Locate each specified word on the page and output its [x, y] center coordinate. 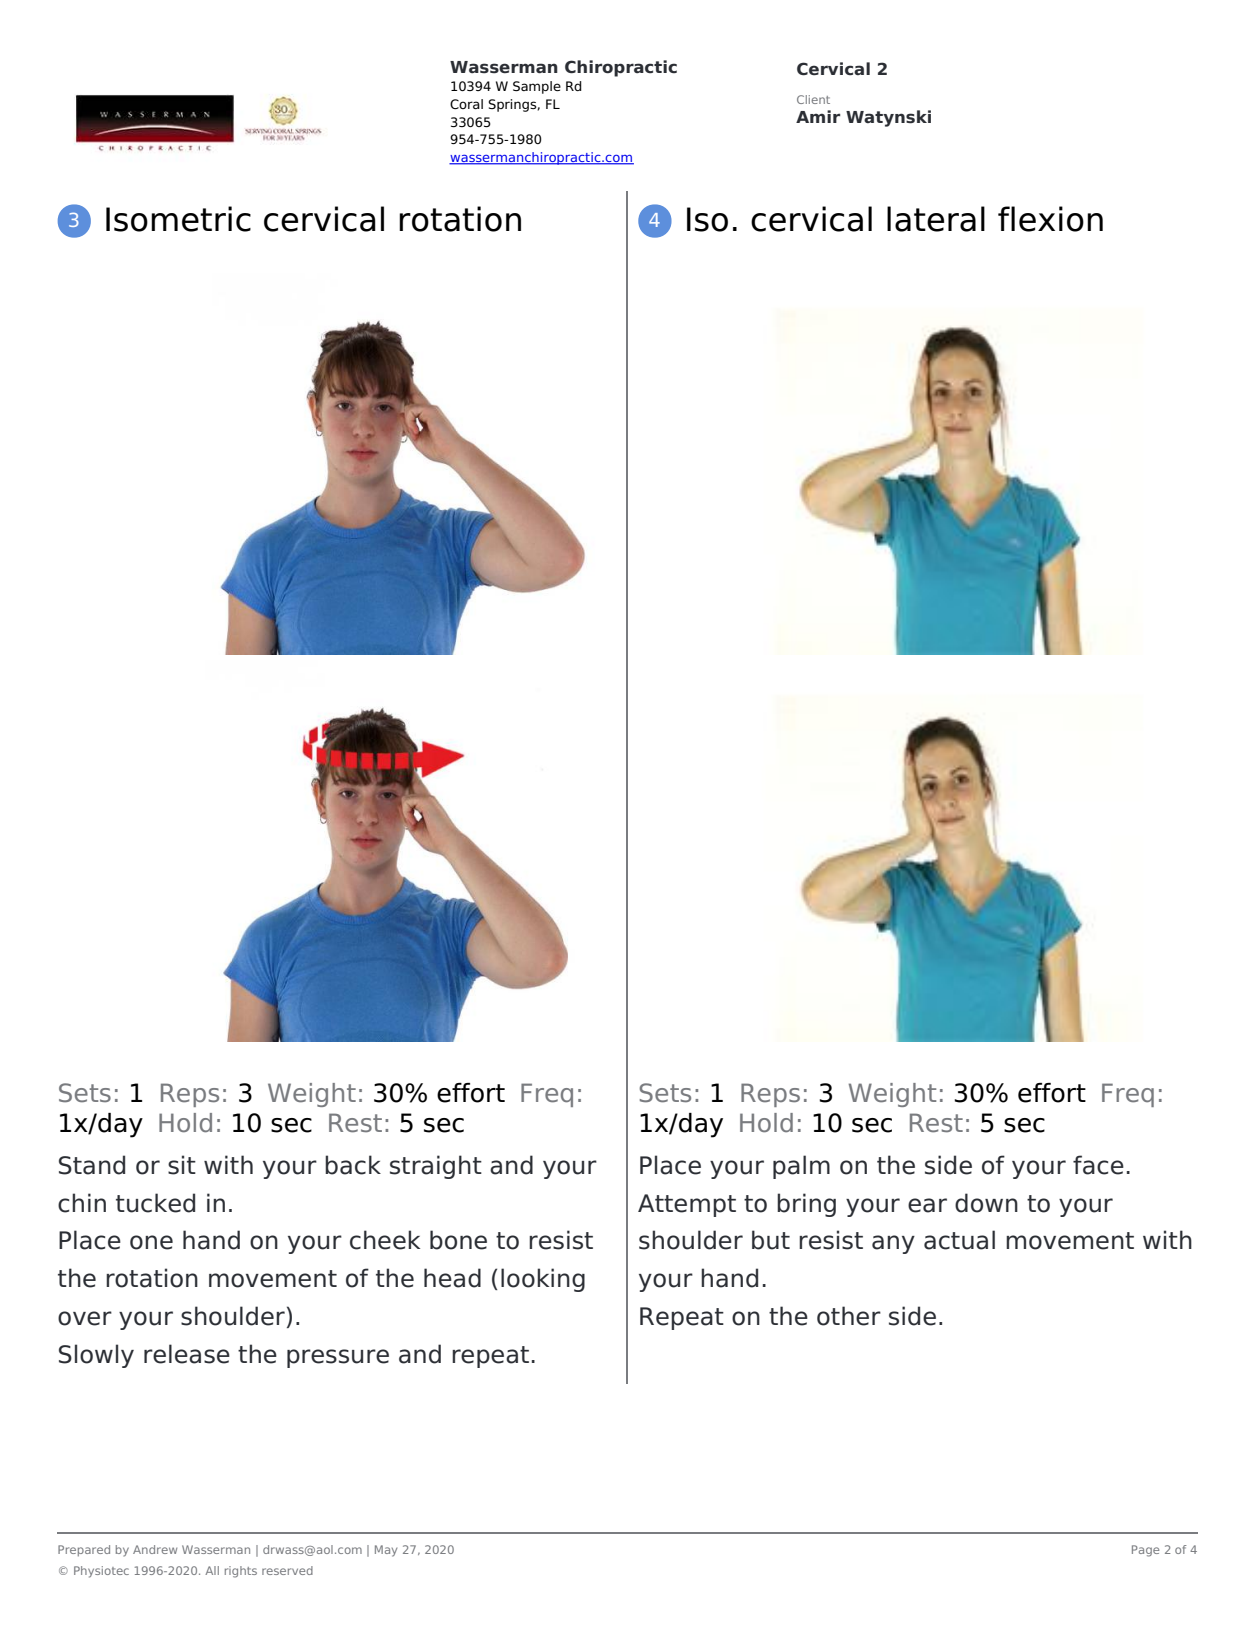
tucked [155, 1203]
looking [543, 1280]
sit [182, 1165]
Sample [537, 87]
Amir [818, 116]
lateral [936, 219]
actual [959, 1240]
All [212, 1570]
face [1098, 1165]
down [986, 1203]
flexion [1050, 219]
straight [436, 1167]
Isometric [178, 219]
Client [813, 99]
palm [801, 1167]
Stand [92, 1165]
